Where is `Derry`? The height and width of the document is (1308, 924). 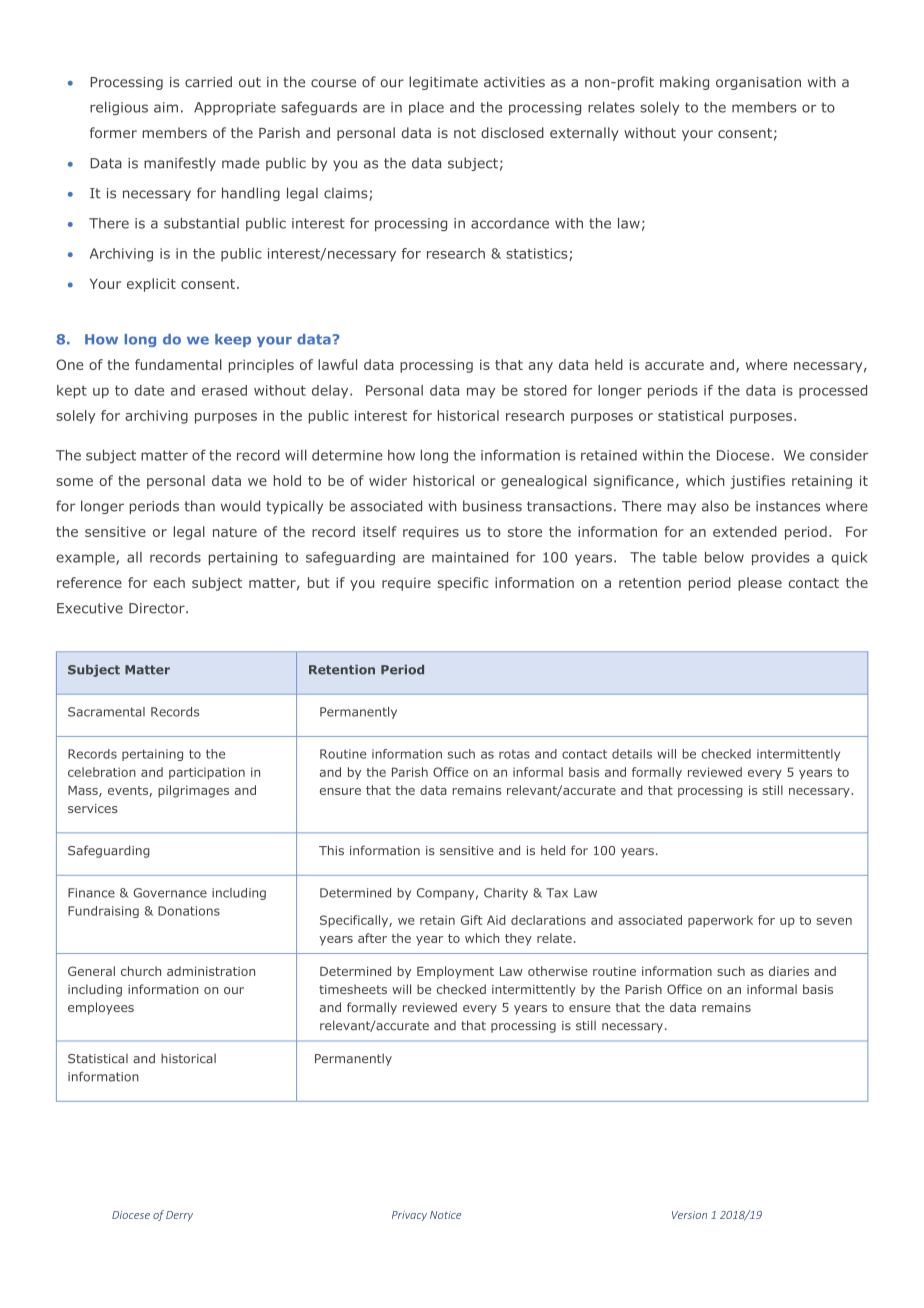
Derry is located at coordinates (179, 1216).
